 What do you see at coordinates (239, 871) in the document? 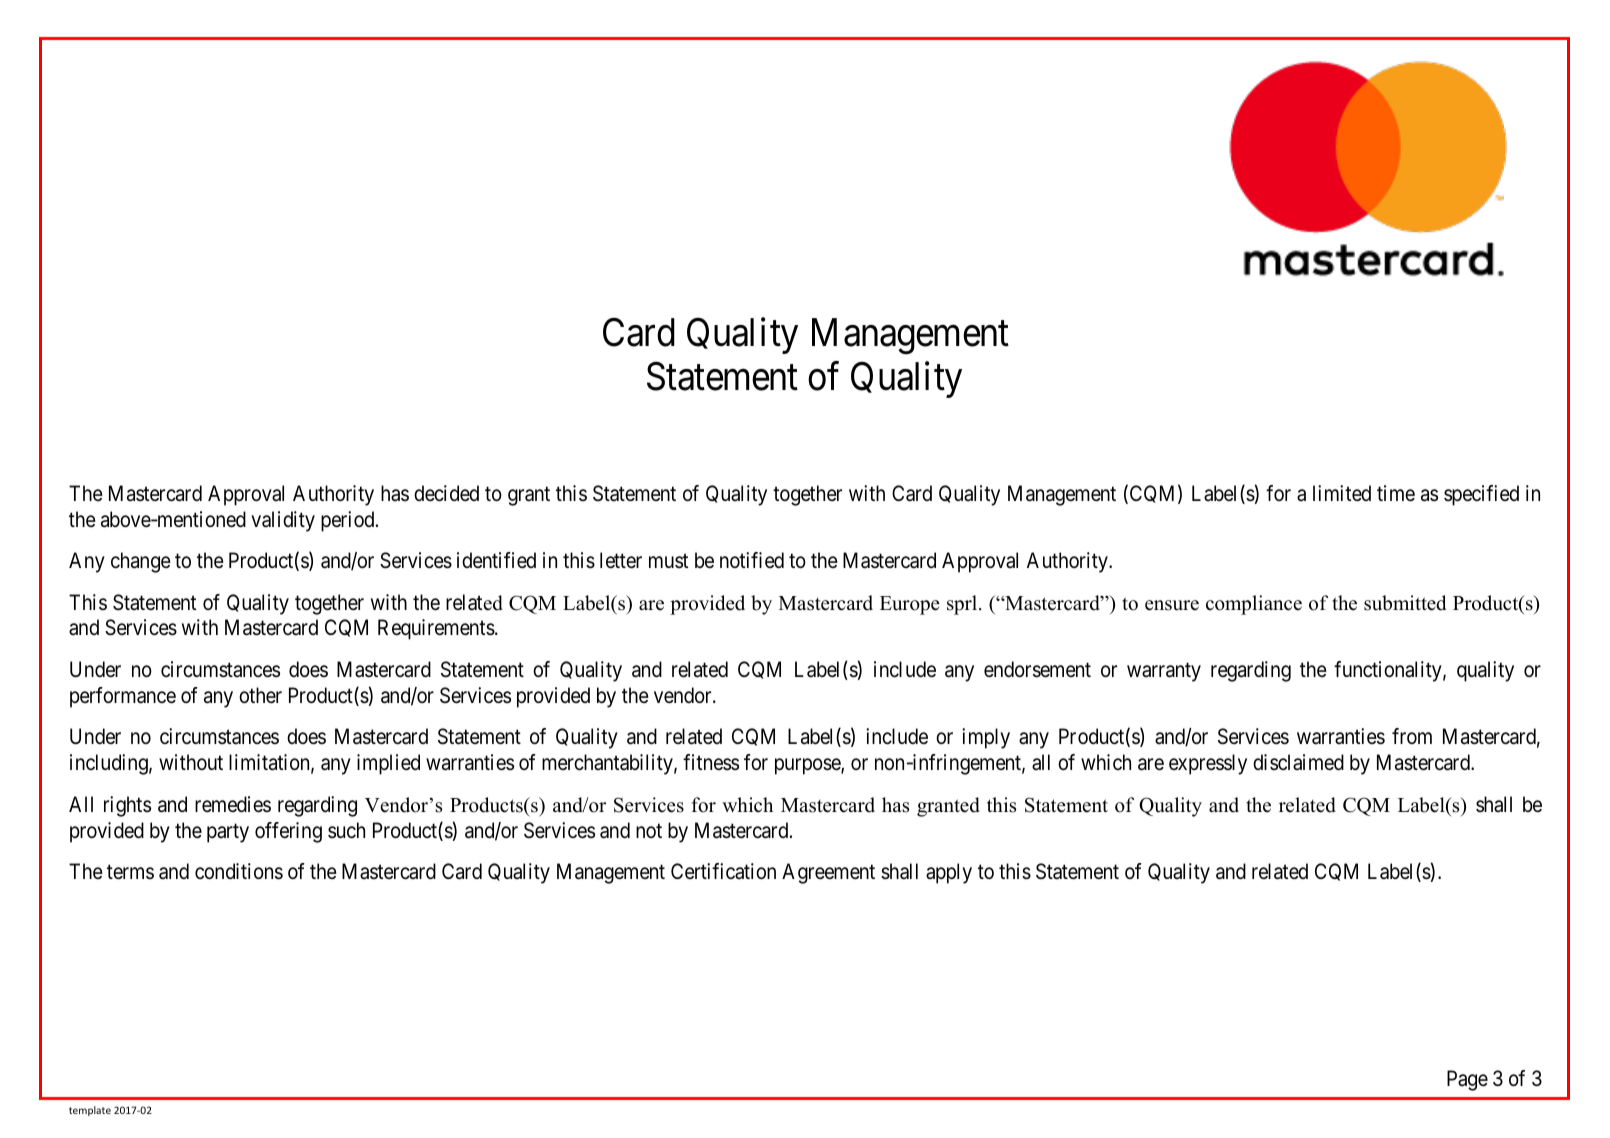
I see `conditions` at bounding box center [239, 871].
